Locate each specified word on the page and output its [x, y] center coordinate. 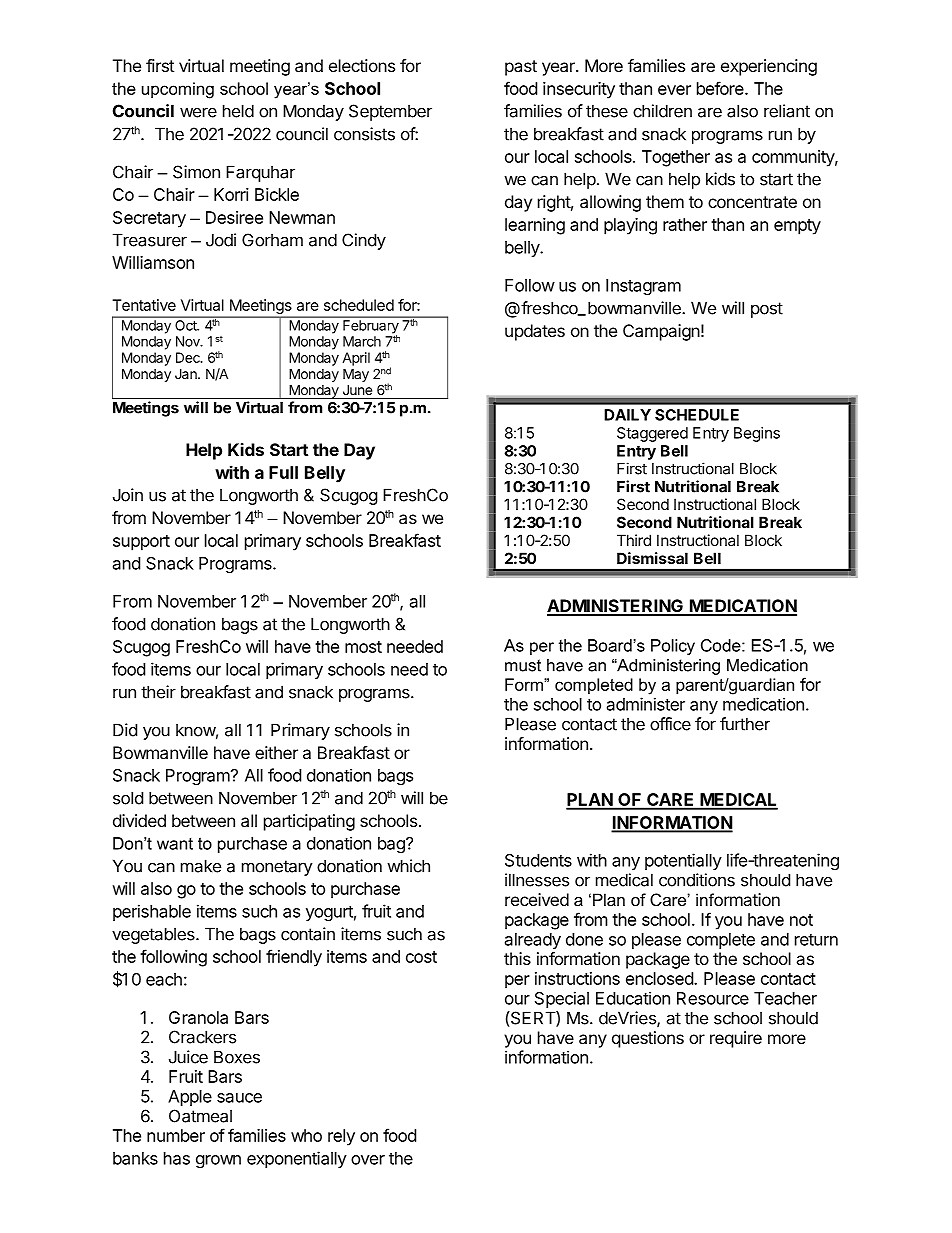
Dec [189, 357]
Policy [673, 647]
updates [535, 332]
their [158, 692]
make [201, 866]
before [721, 88]
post [767, 310]
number [176, 1135]
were [198, 112]
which [408, 866]
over [368, 1160]
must [523, 665]
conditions [697, 880]
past [521, 68]
